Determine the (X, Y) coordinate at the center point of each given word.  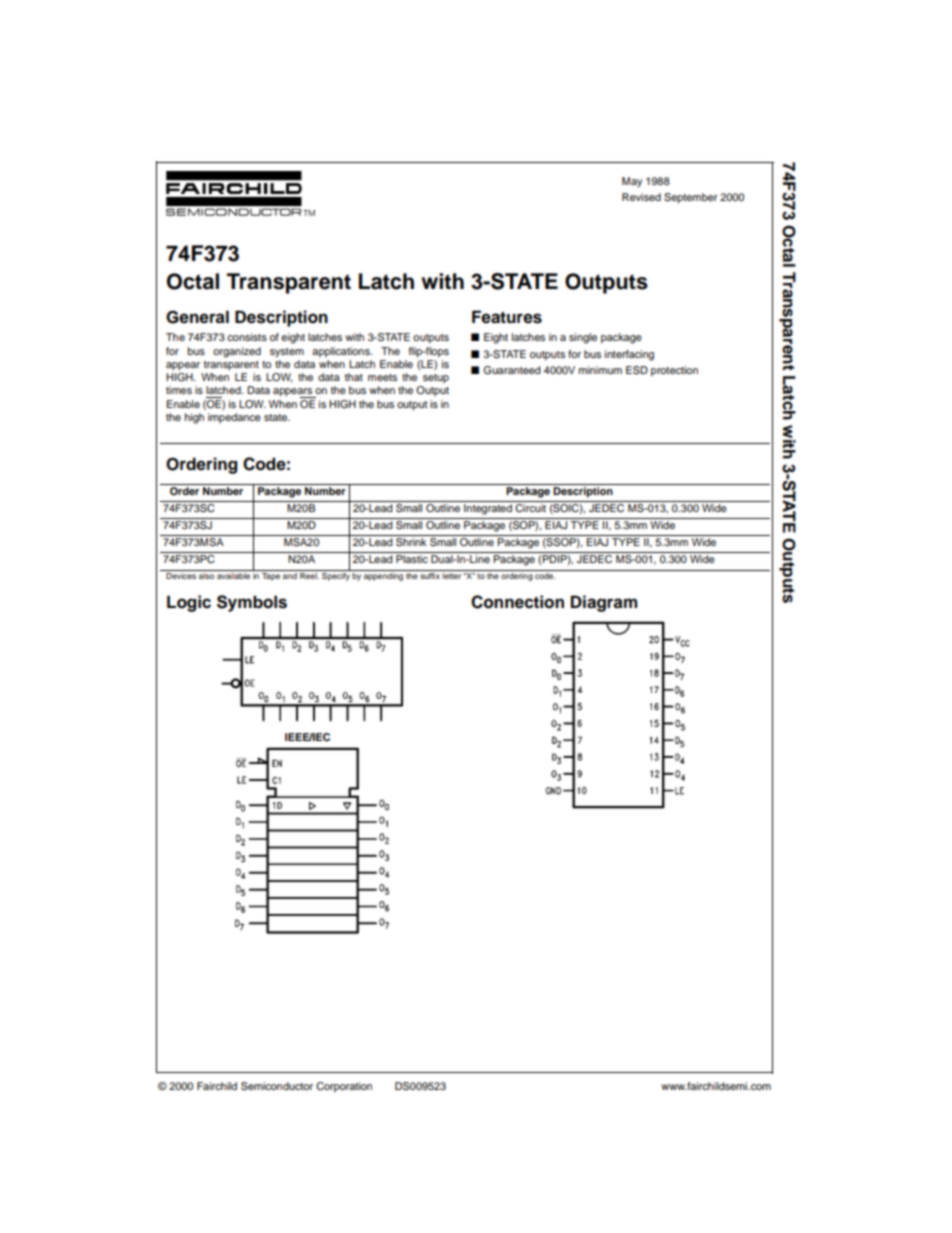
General (197, 317)
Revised (641, 197)
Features (507, 317)
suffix (430, 574)
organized (237, 352)
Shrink (411, 542)
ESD (637, 370)
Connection (517, 602)
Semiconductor (277, 1086)
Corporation (344, 1087)
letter (452, 574)
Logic (189, 603)
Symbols (252, 603)
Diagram (604, 603)
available (233, 574)
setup (436, 378)
